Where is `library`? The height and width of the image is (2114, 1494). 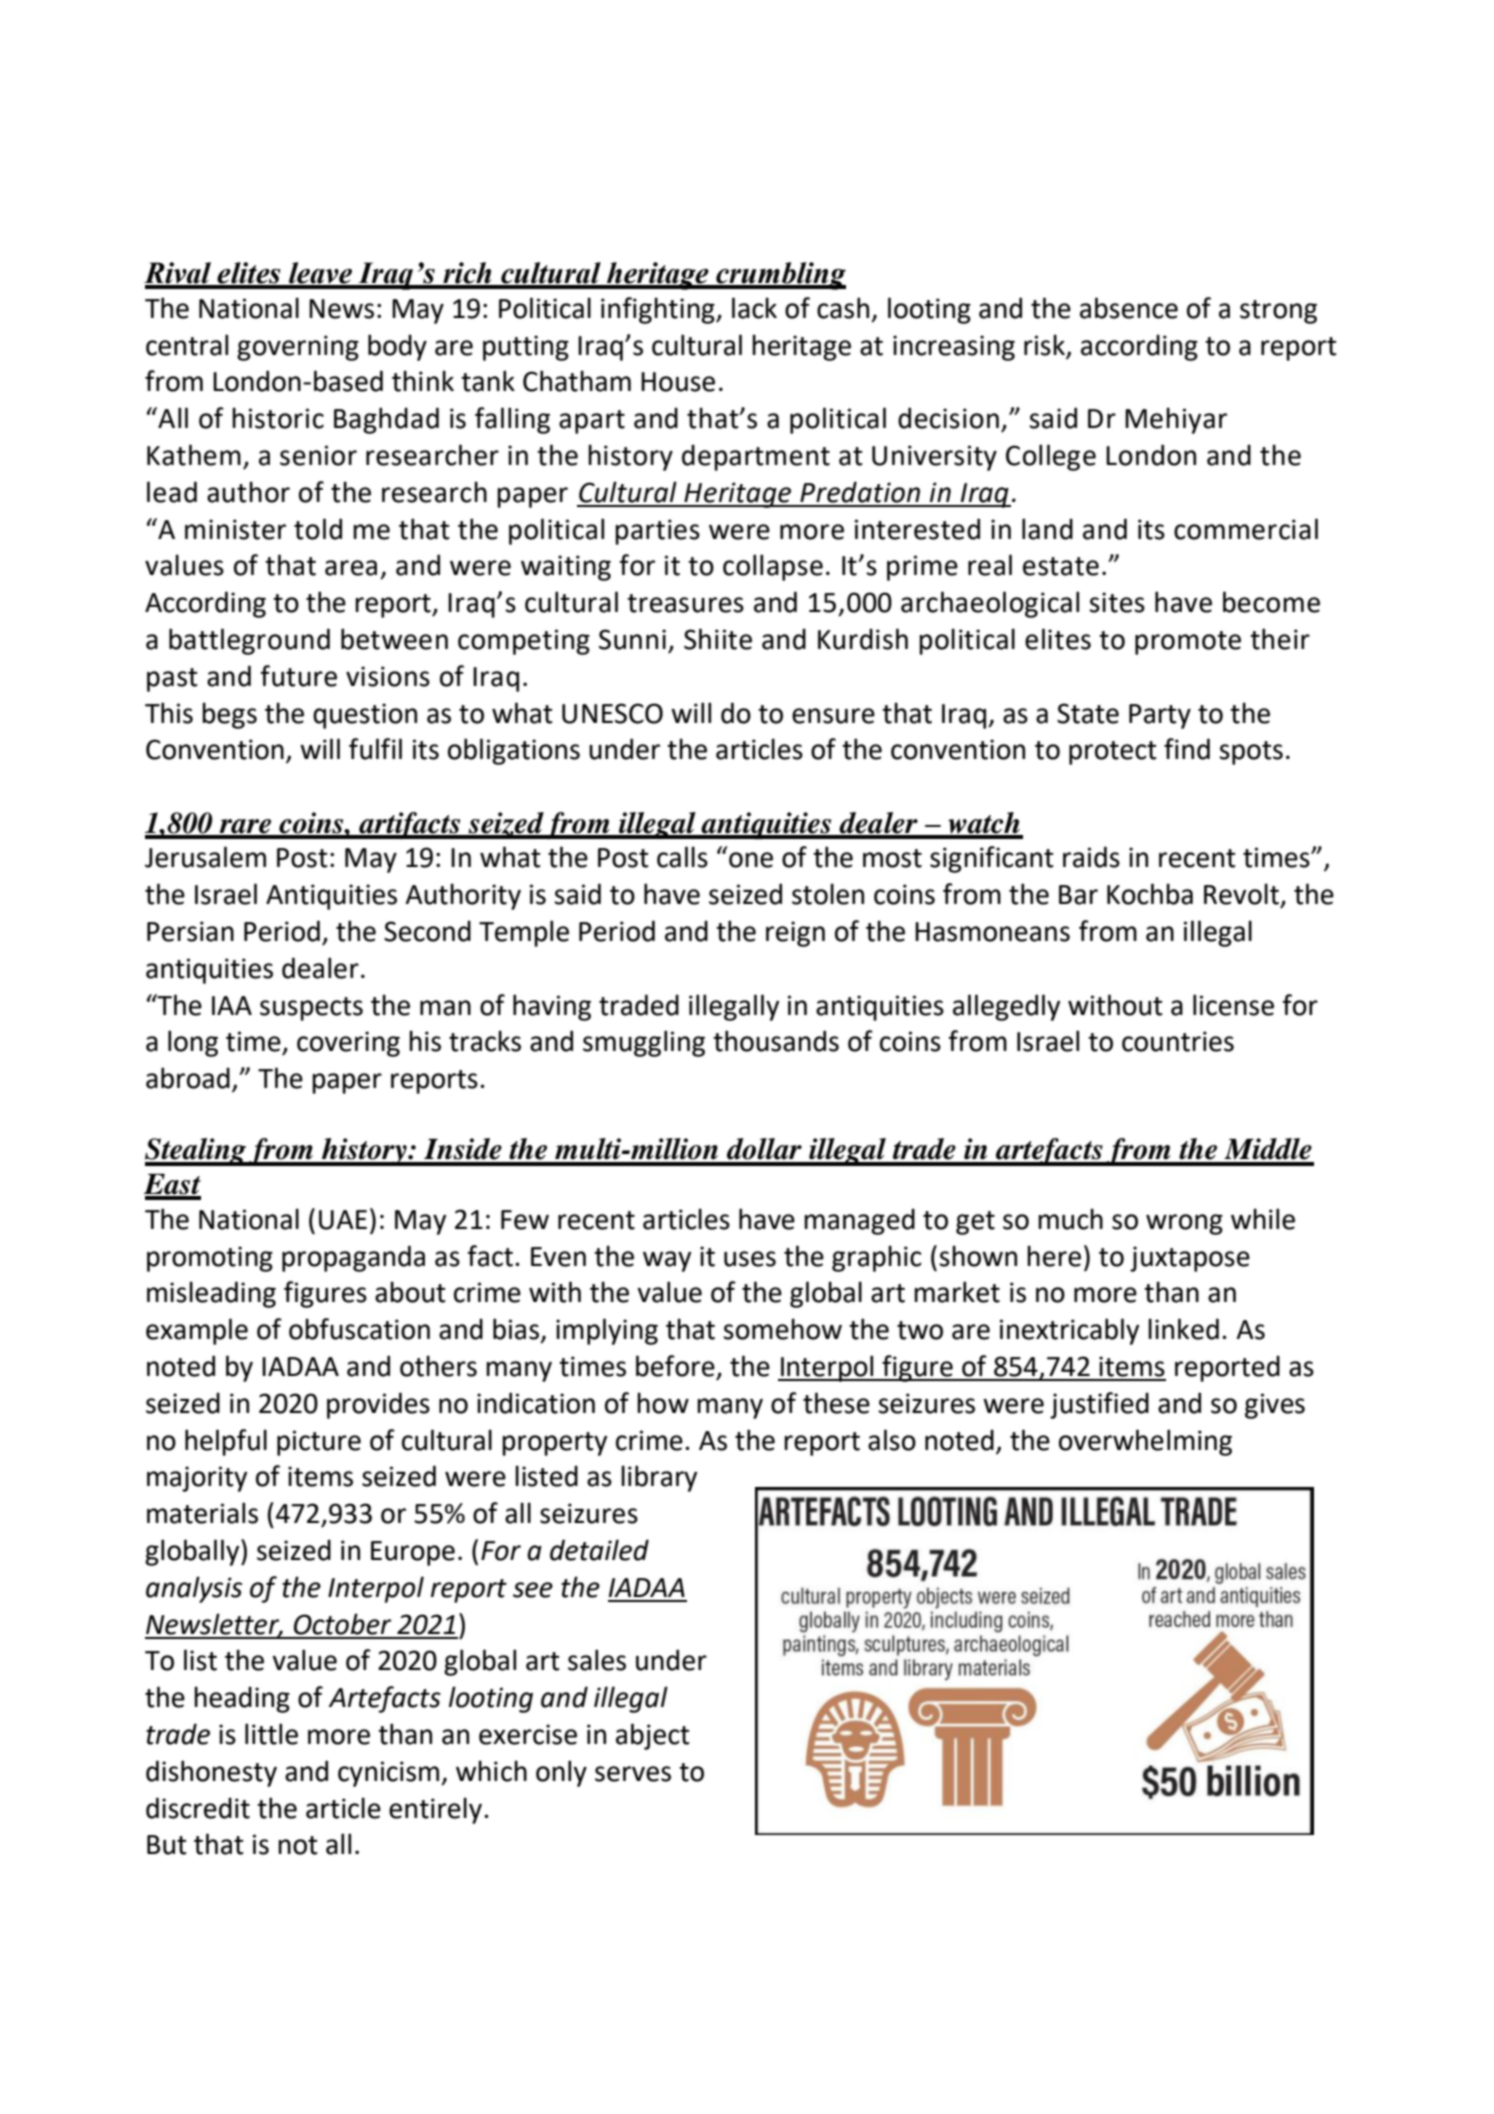
library is located at coordinates (659, 1478).
